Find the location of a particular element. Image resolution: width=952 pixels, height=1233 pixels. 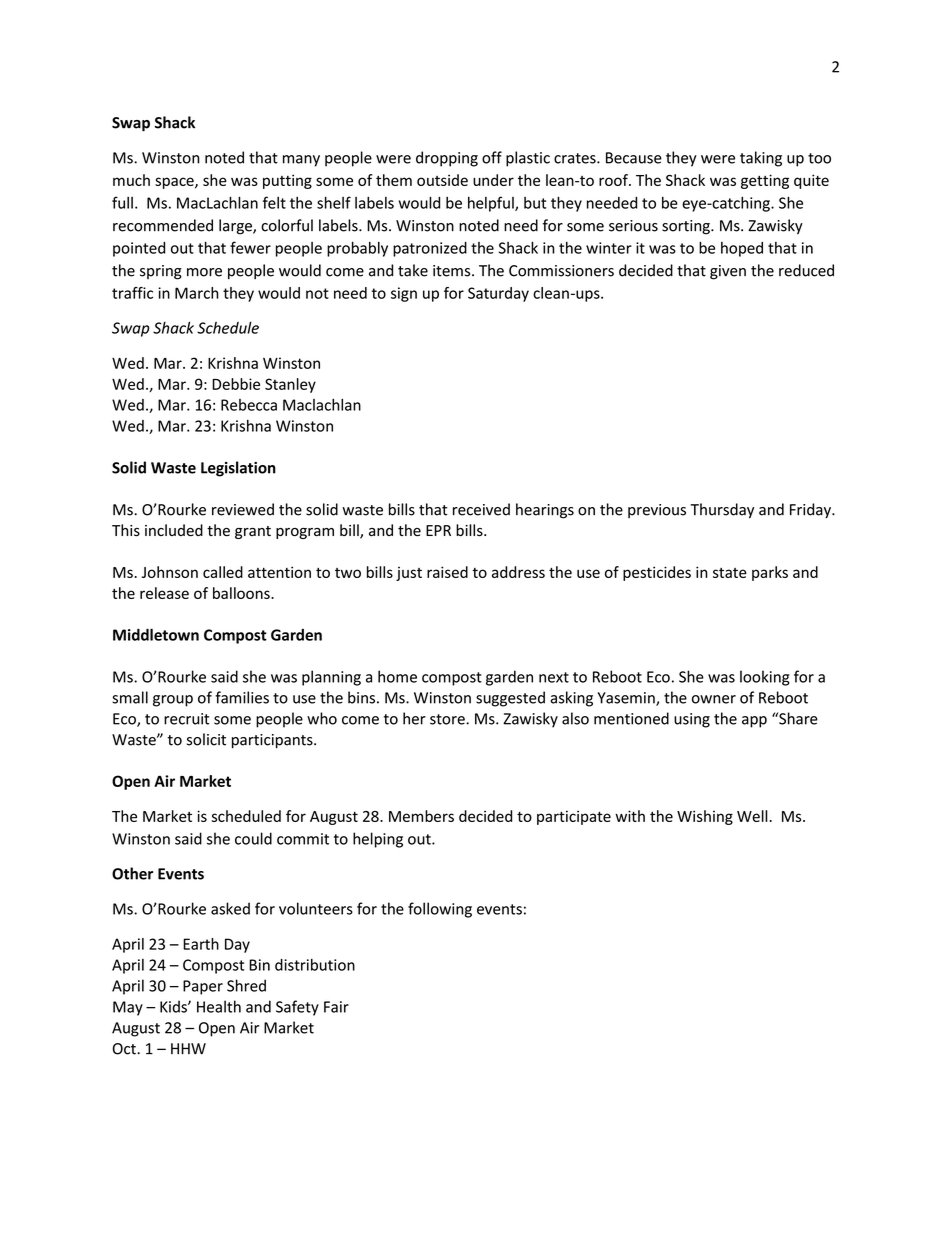

could is located at coordinates (253, 838).
